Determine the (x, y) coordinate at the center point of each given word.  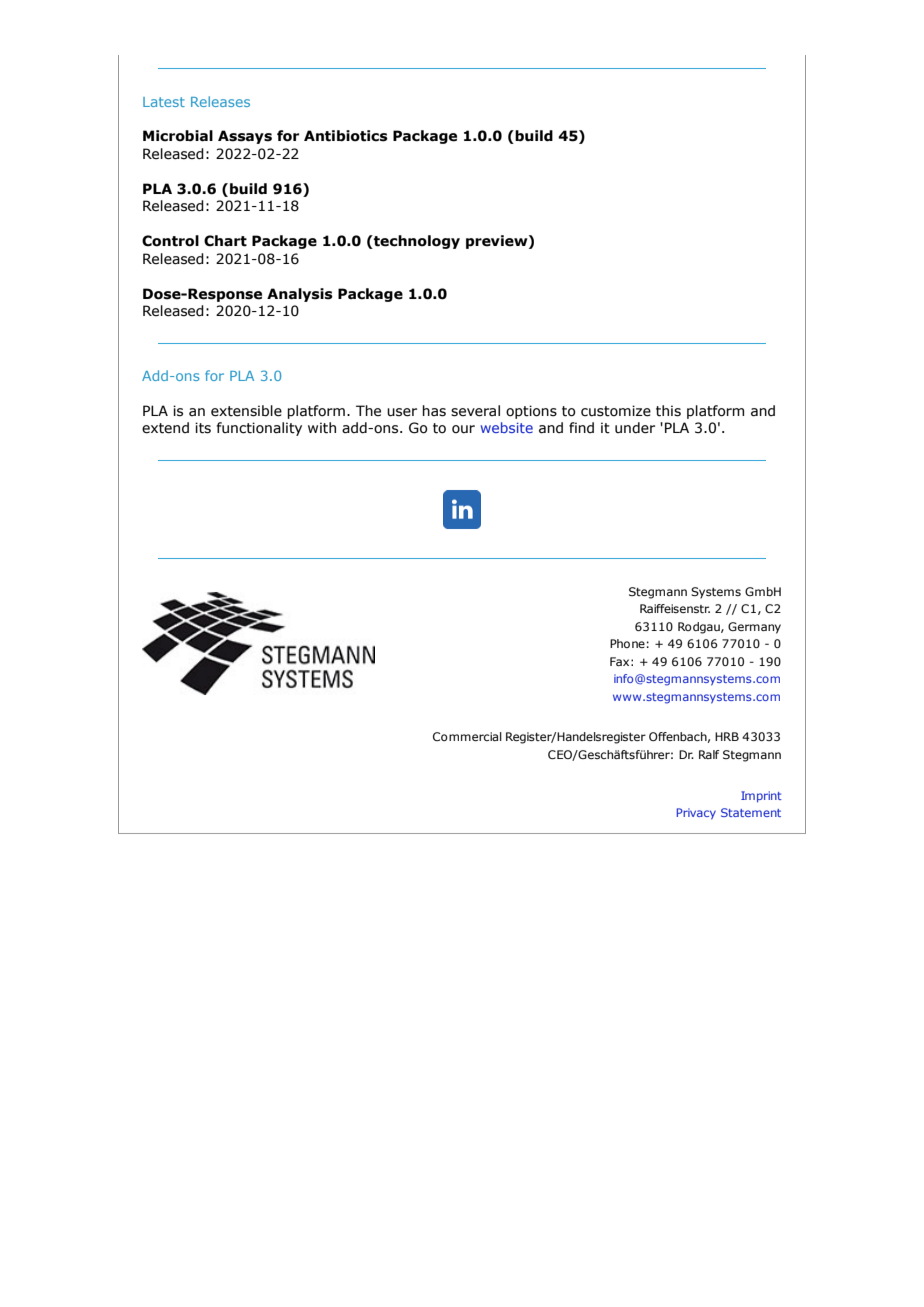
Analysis (300, 295)
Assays (245, 137)
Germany (754, 628)
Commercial (467, 736)
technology (416, 242)
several (475, 411)
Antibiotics (346, 136)
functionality (259, 429)
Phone (627, 643)
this (668, 411)
